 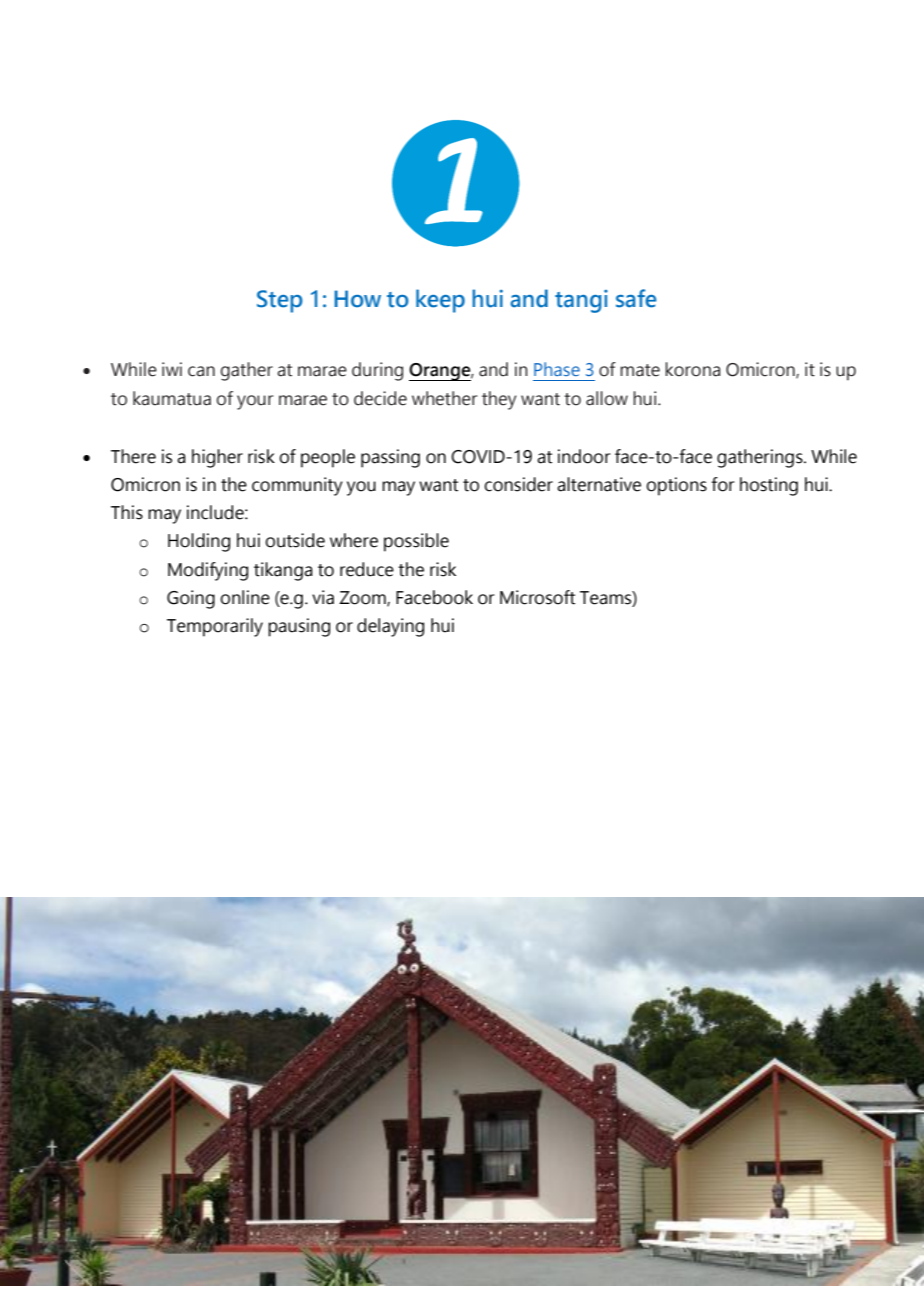 What do you see at coordinates (215, 627) in the screenshot?
I see `Temporarily` at bounding box center [215, 627].
